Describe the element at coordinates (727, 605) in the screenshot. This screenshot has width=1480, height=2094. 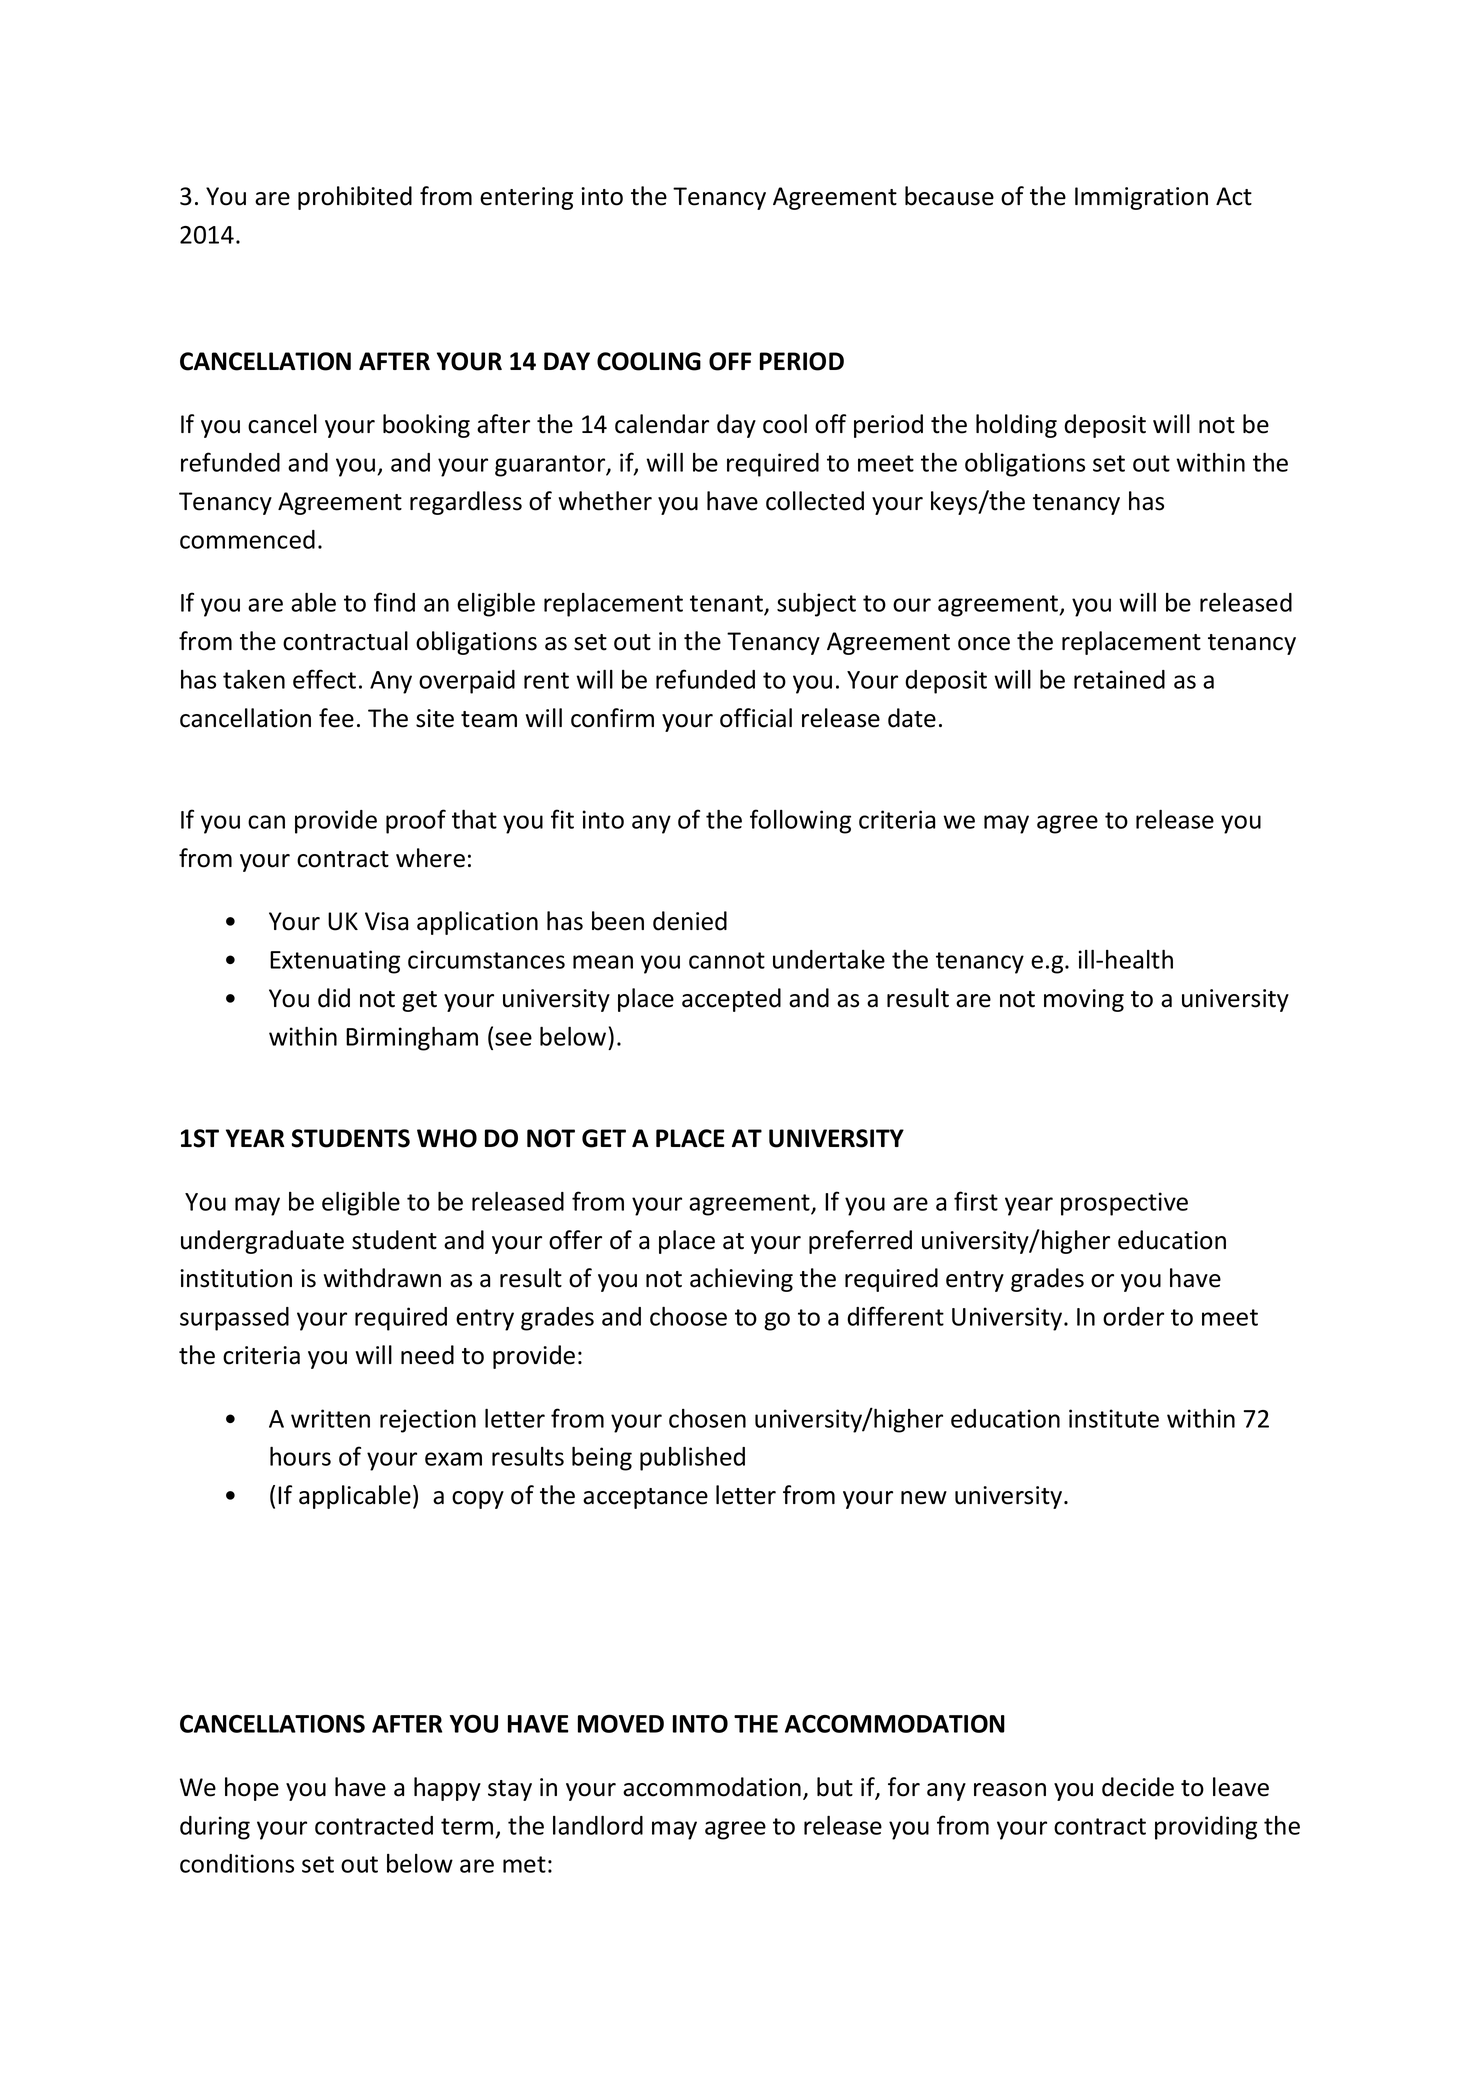
I see `tenant` at that location.
